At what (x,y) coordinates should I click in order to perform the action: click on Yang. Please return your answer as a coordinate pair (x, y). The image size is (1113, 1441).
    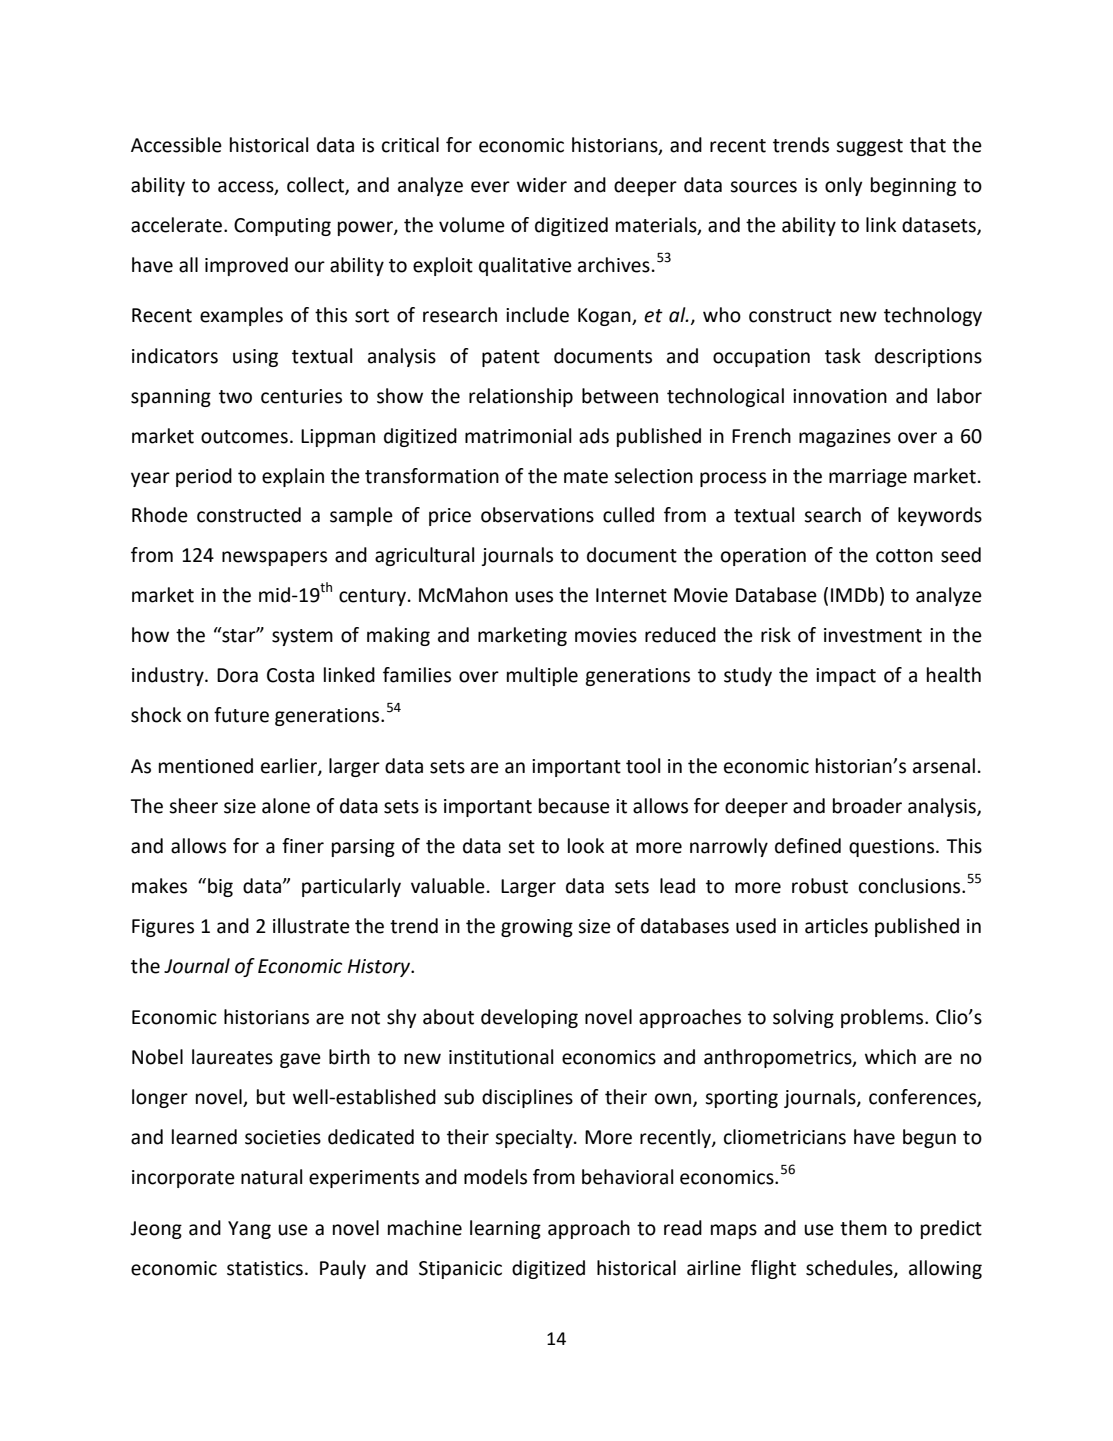
    Looking at the image, I should click on (249, 1230).
